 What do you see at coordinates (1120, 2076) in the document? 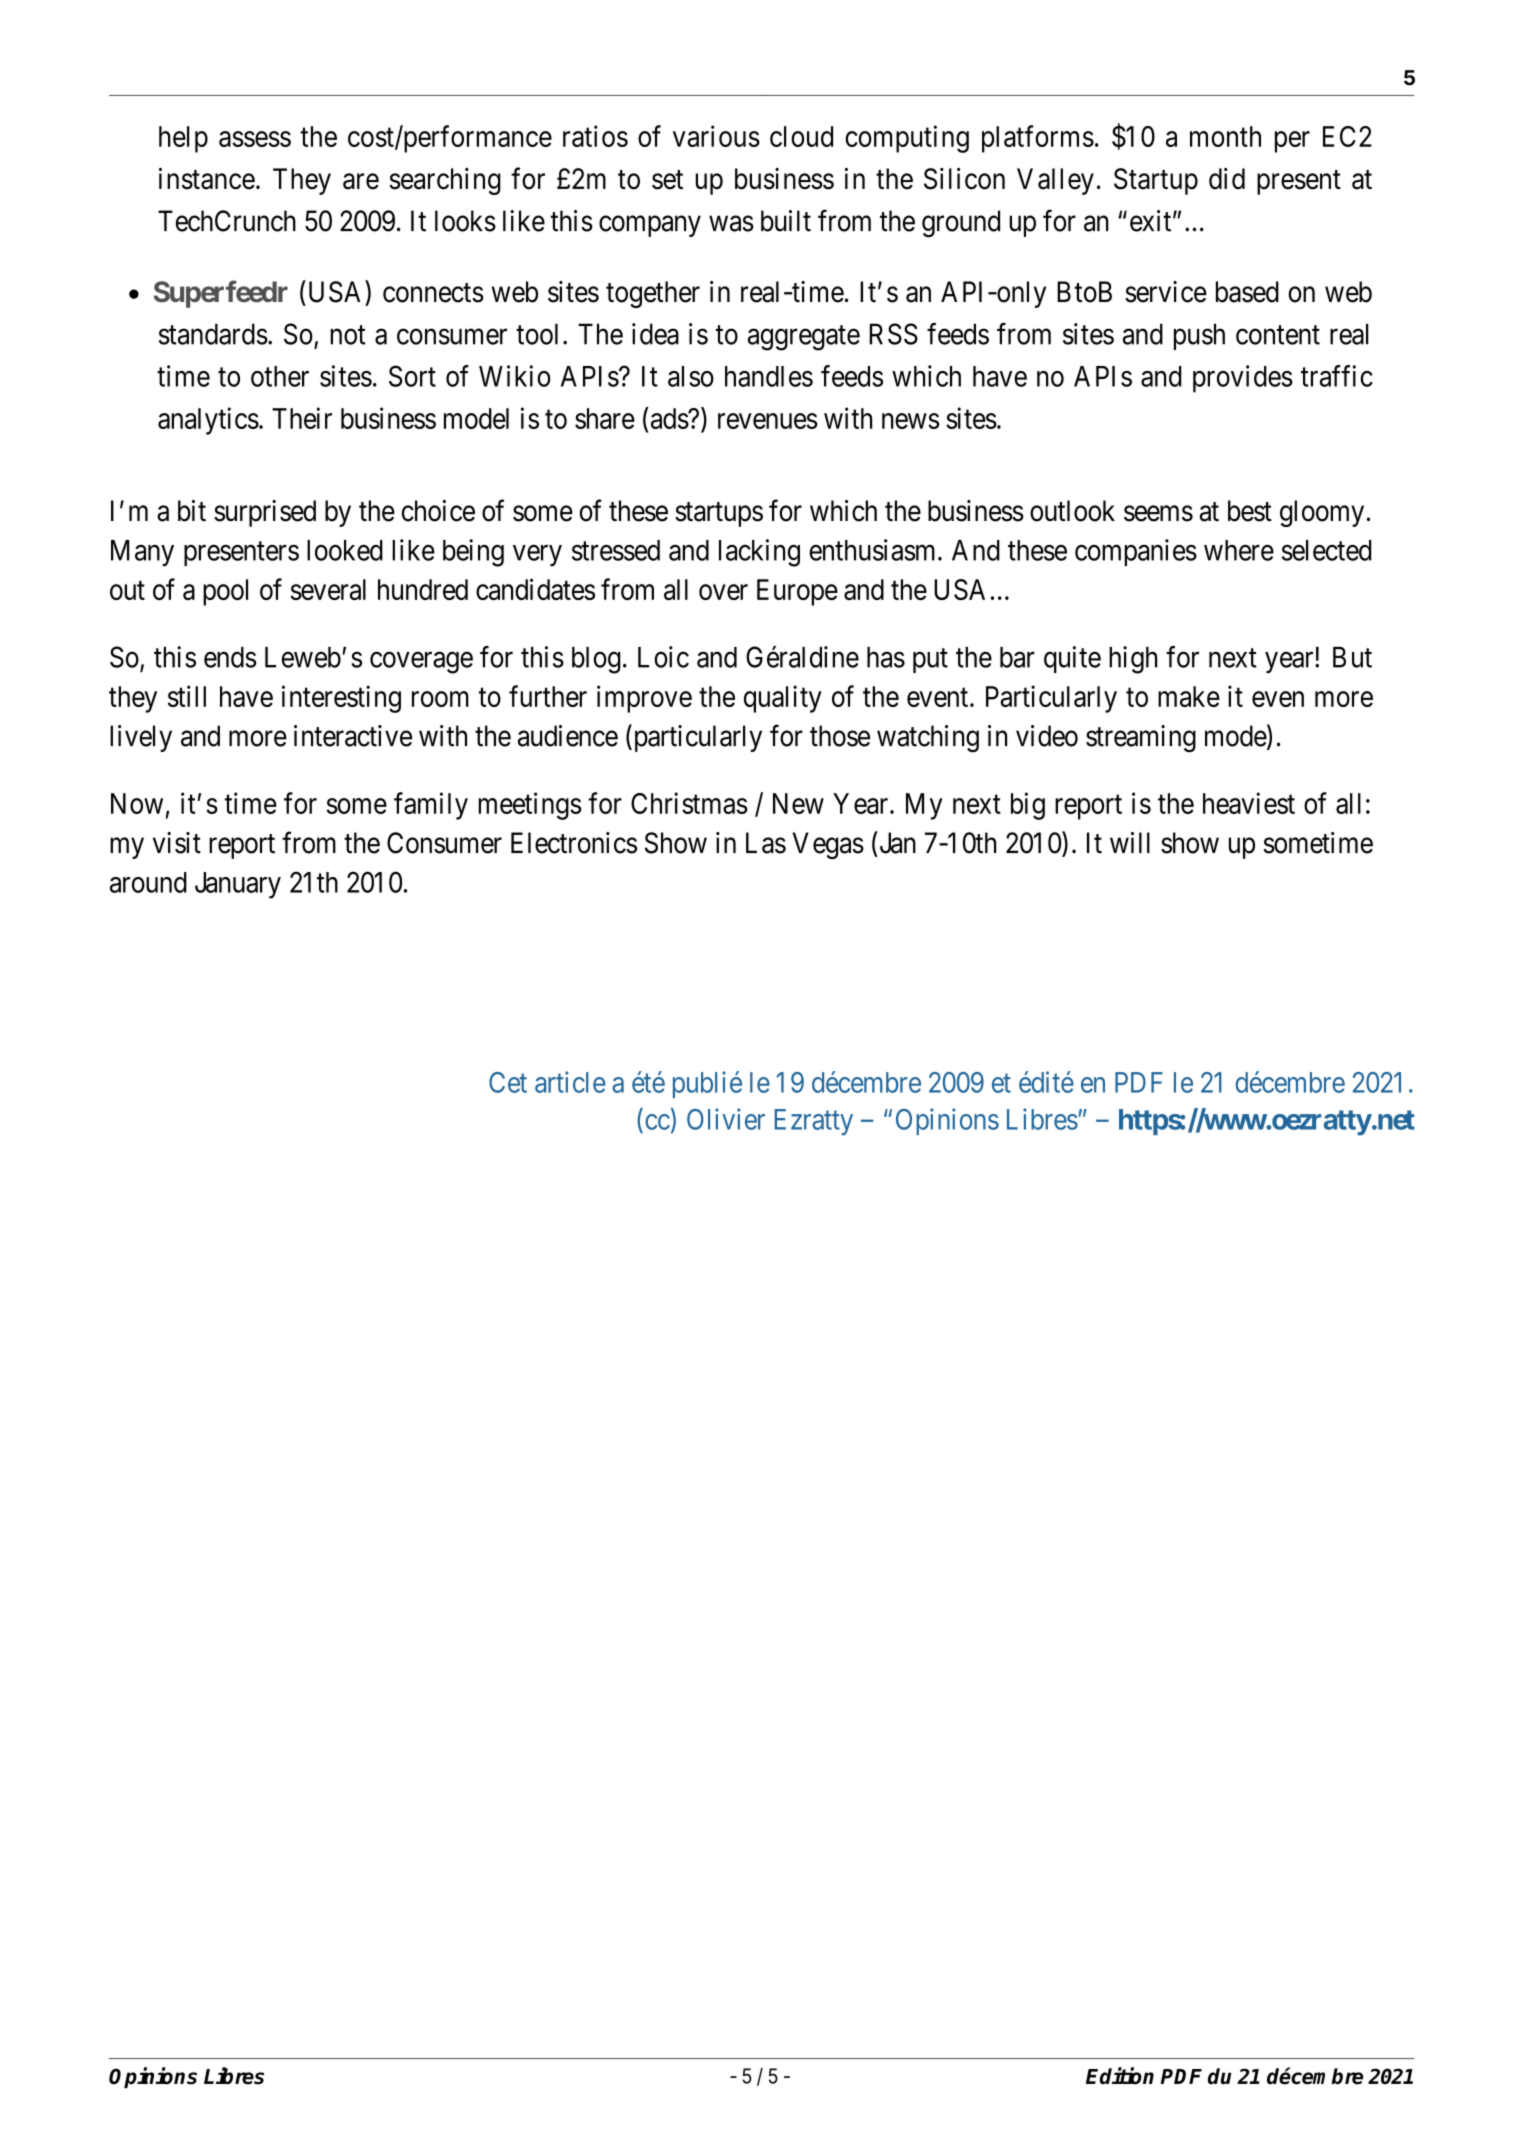
I see `Edition` at bounding box center [1120, 2076].
